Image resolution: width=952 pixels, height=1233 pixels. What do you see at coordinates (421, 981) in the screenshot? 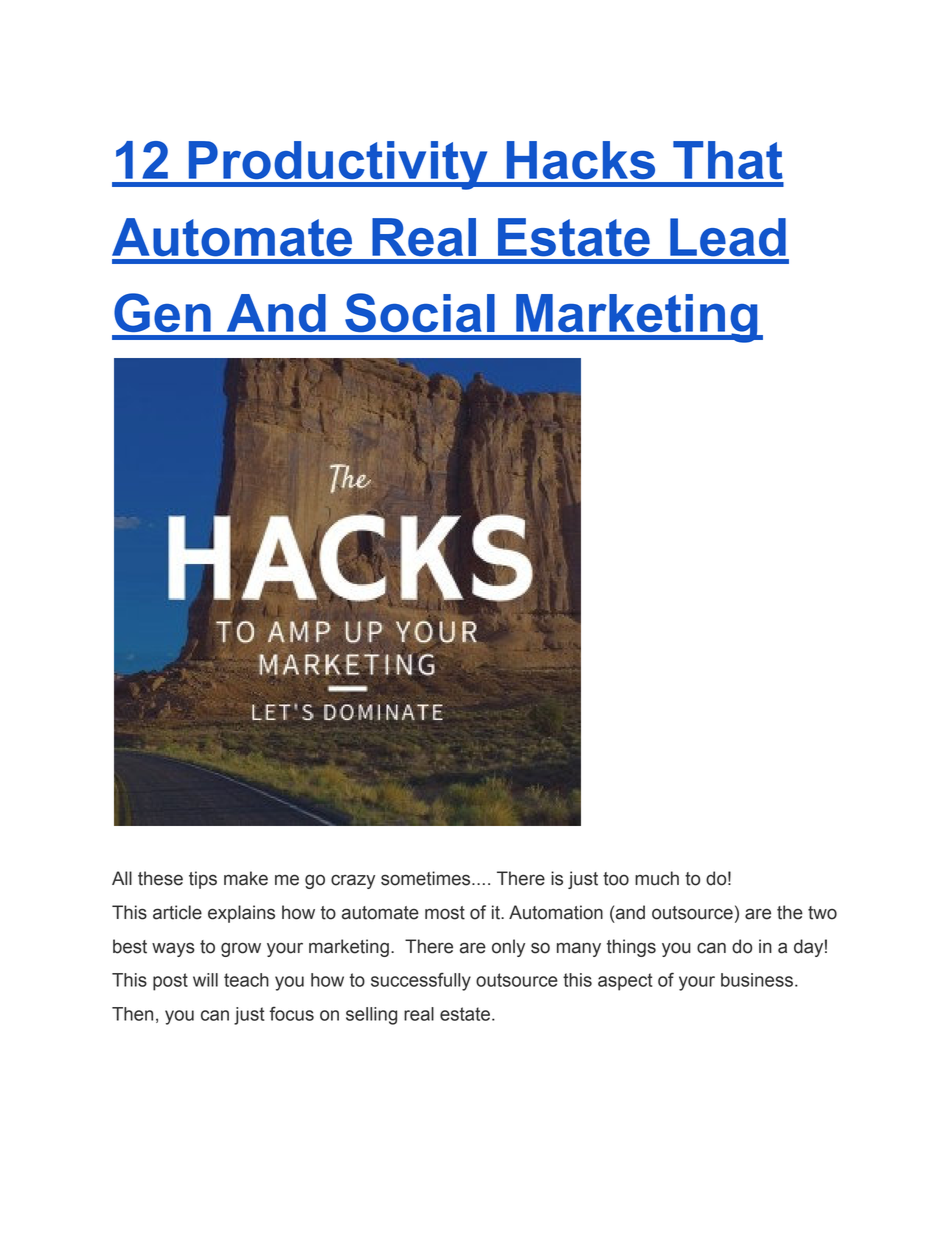
I see `successfully` at bounding box center [421, 981].
